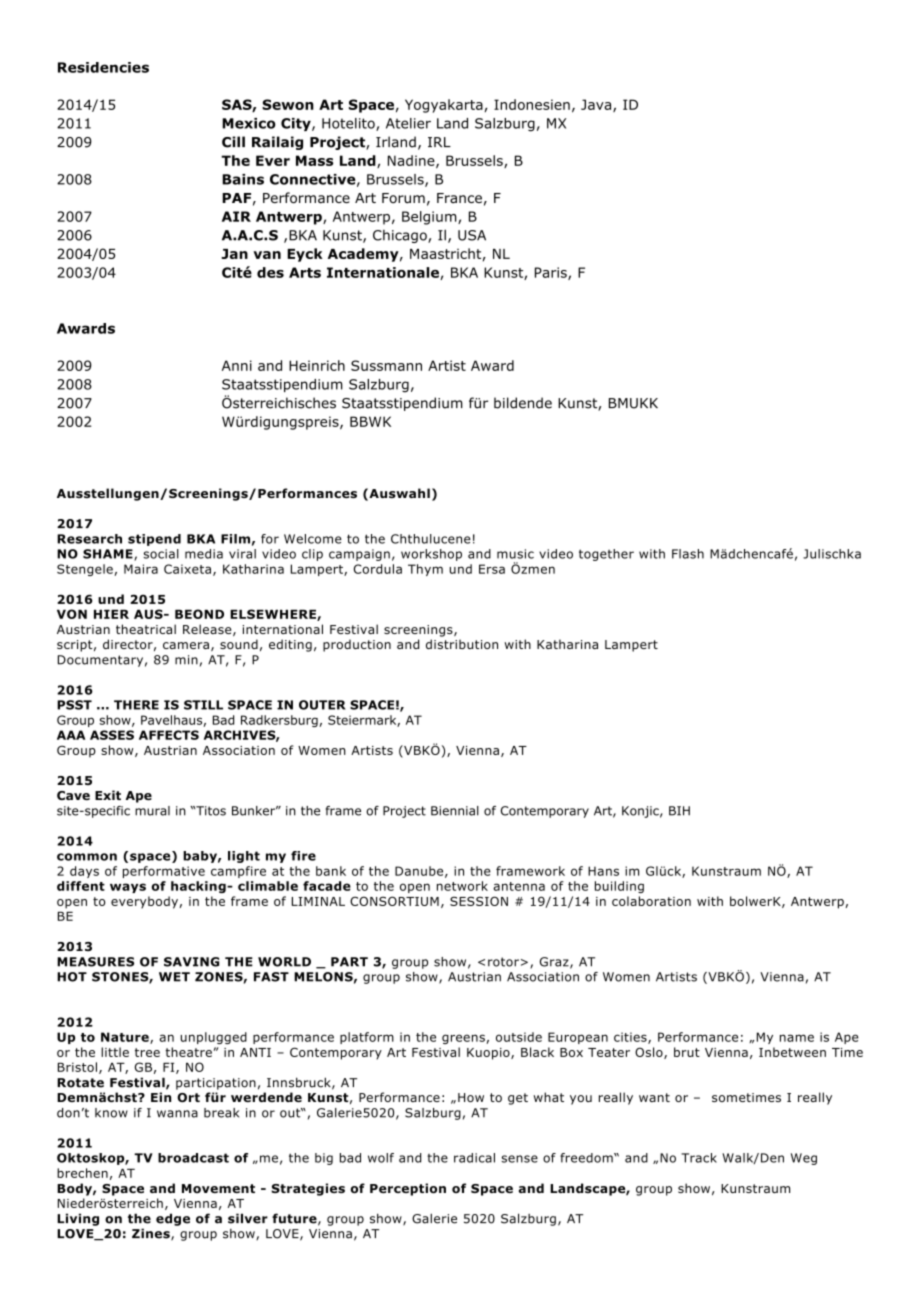  What do you see at coordinates (152, 811) in the screenshot?
I see `mural` at bounding box center [152, 811].
